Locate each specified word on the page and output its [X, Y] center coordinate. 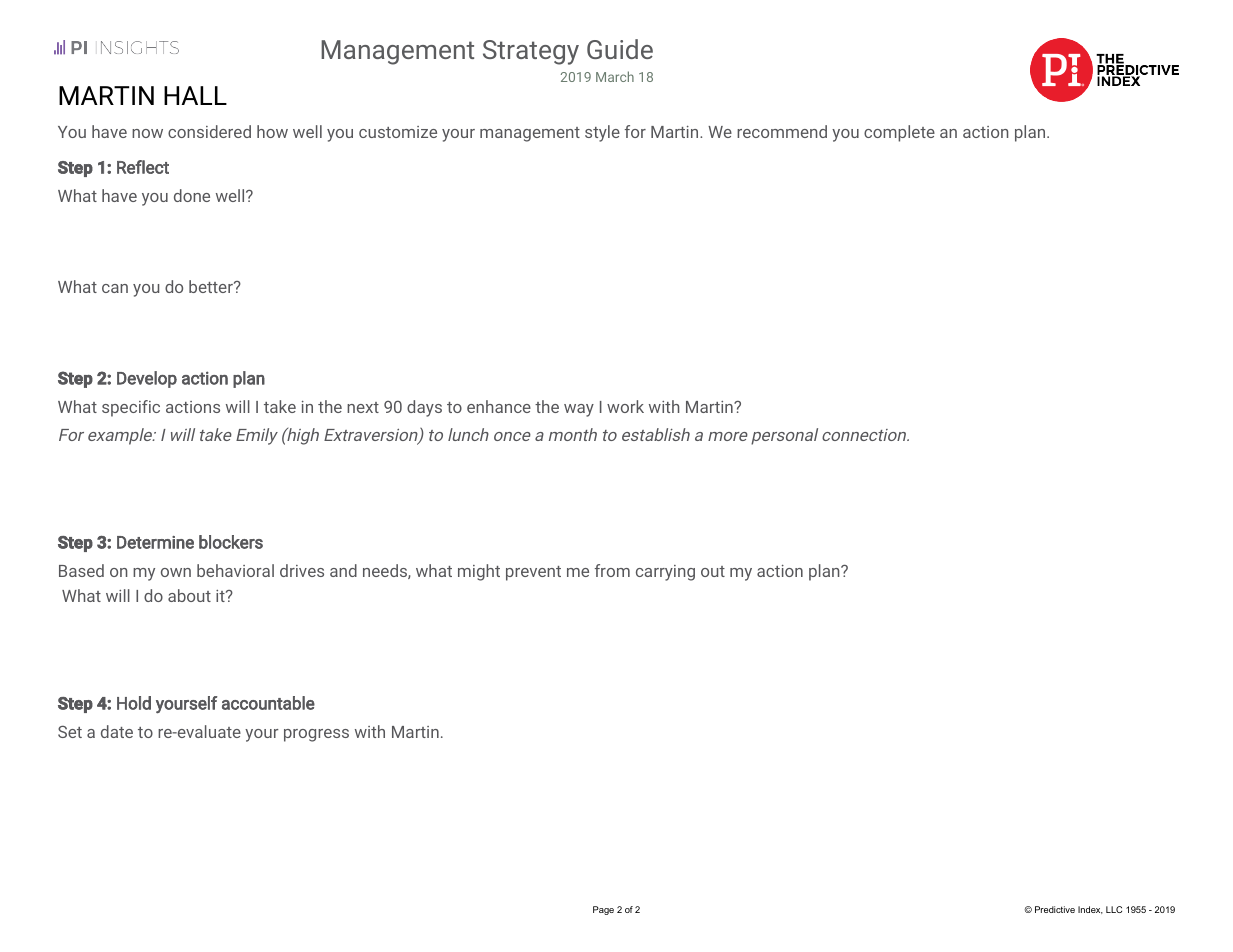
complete [899, 133]
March [615, 76]
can [115, 288]
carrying [665, 573]
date [117, 731]
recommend [782, 131]
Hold [134, 703]
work [625, 406]
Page [603, 910]
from [612, 570]
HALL [195, 95]
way [579, 410]
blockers [231, 542]
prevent [533, 573]
